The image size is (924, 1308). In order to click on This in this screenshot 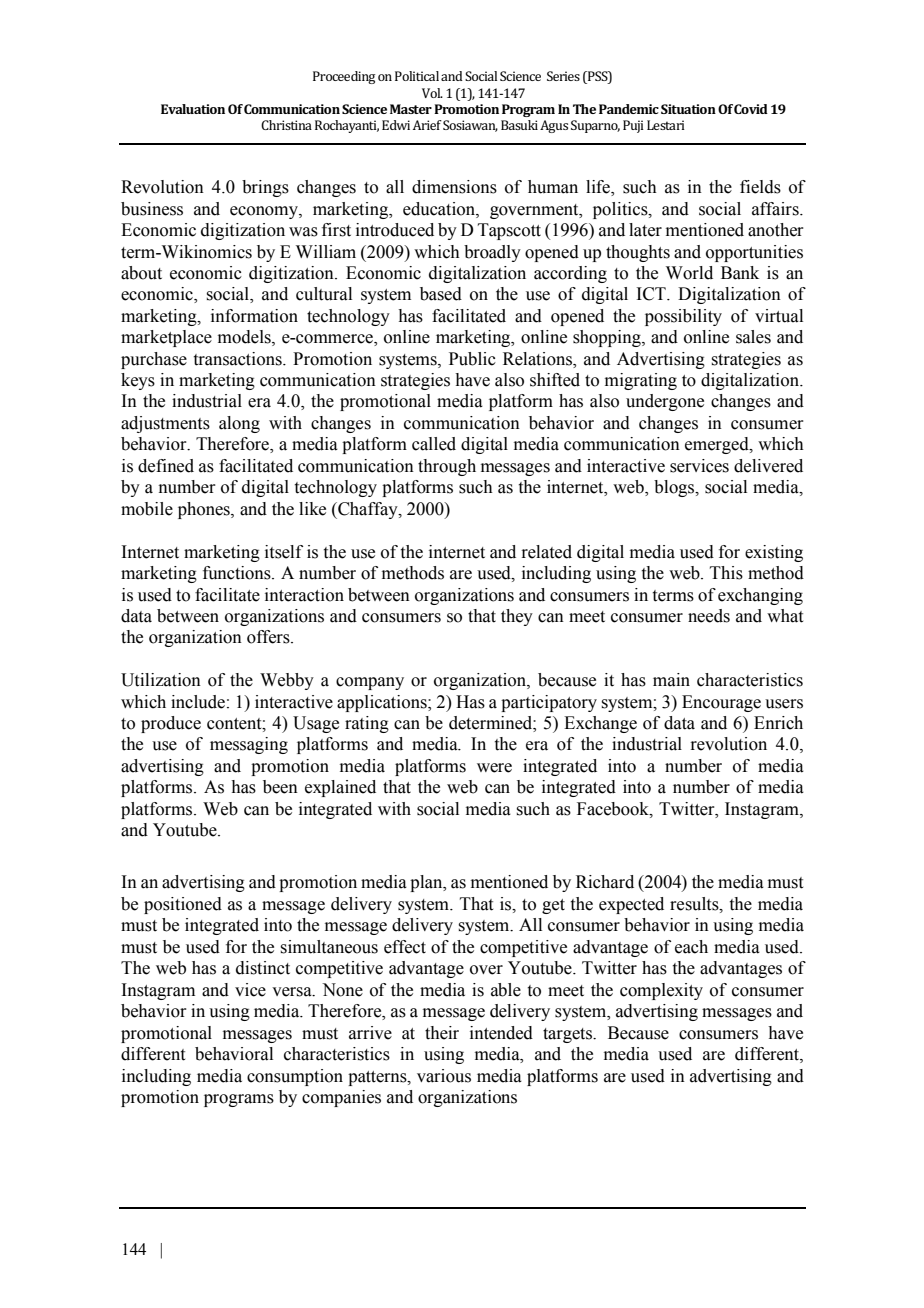, I will do `click(726, 573)`.
